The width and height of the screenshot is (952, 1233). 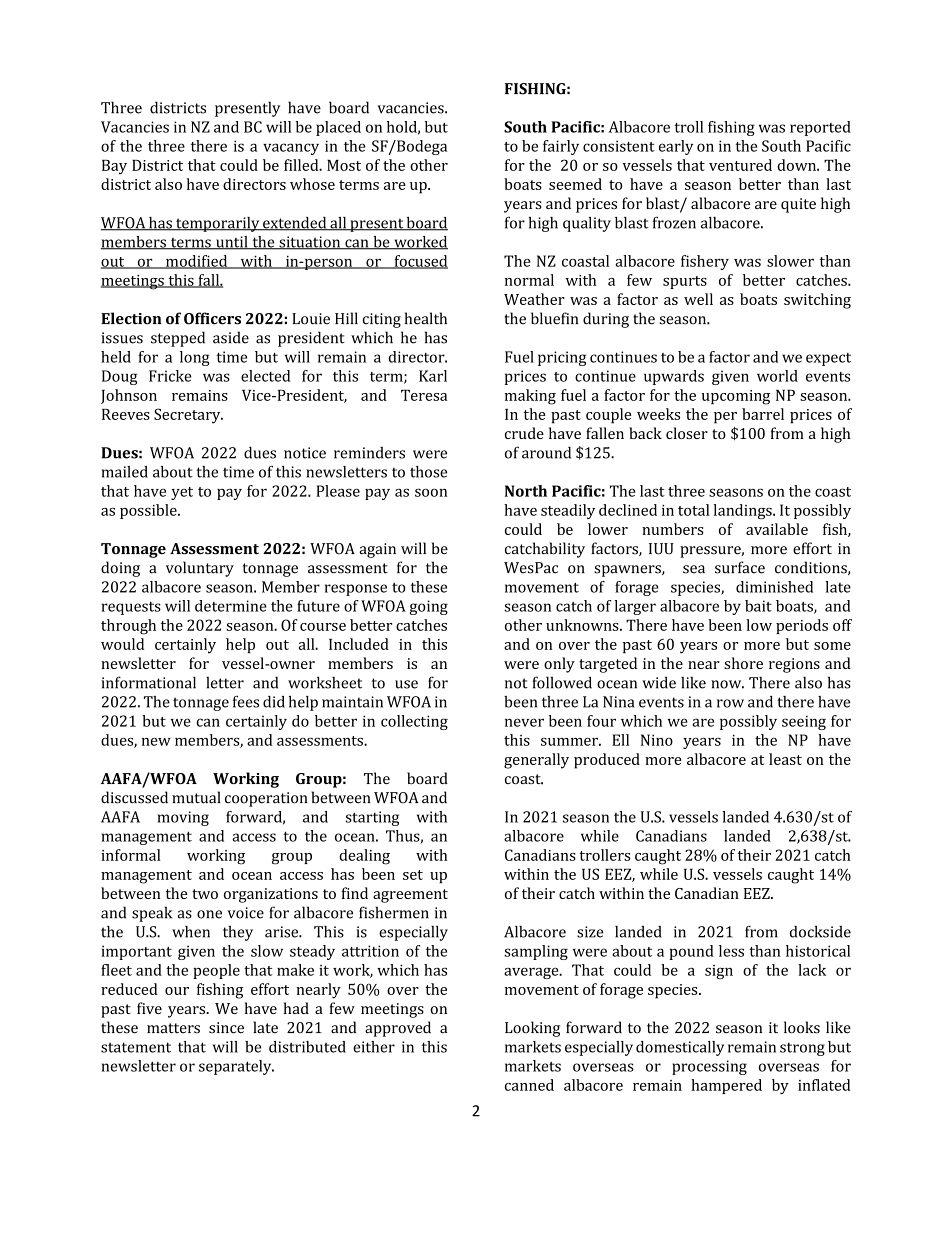 I want to click on Bay, so click(x=114, y=167).
